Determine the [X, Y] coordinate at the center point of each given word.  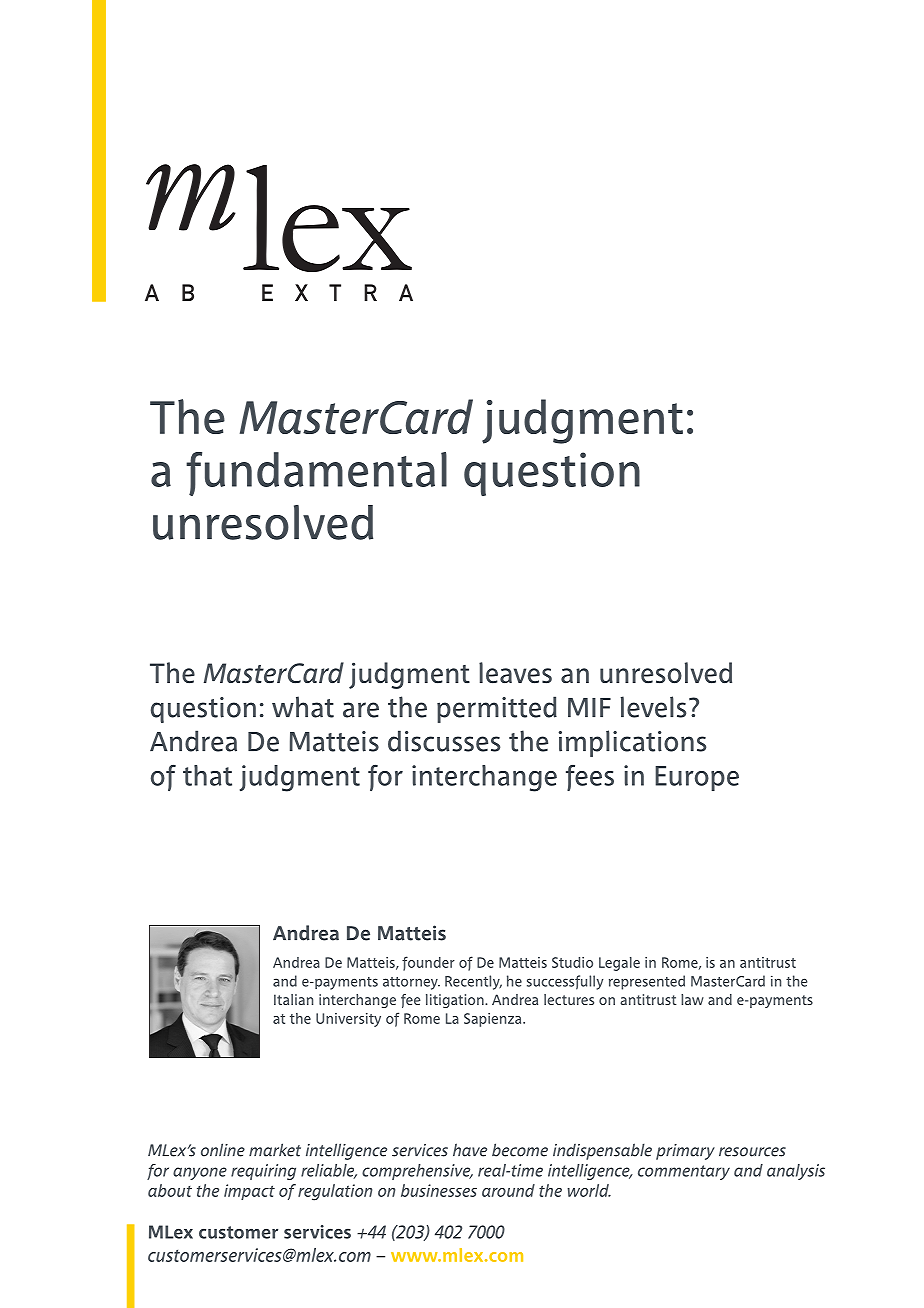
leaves [515, 673]
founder [428, 963]
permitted [497, 709]
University [348, 1020]
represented [647, 982]
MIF [589, 707]
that [207, 775]
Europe [697, 778]
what [303, 707]
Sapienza [494, 1020]
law [692, 999]
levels [653, 707]
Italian [293, 999]
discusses [444, 741]
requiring [263, 1172]
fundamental [316, 474]
